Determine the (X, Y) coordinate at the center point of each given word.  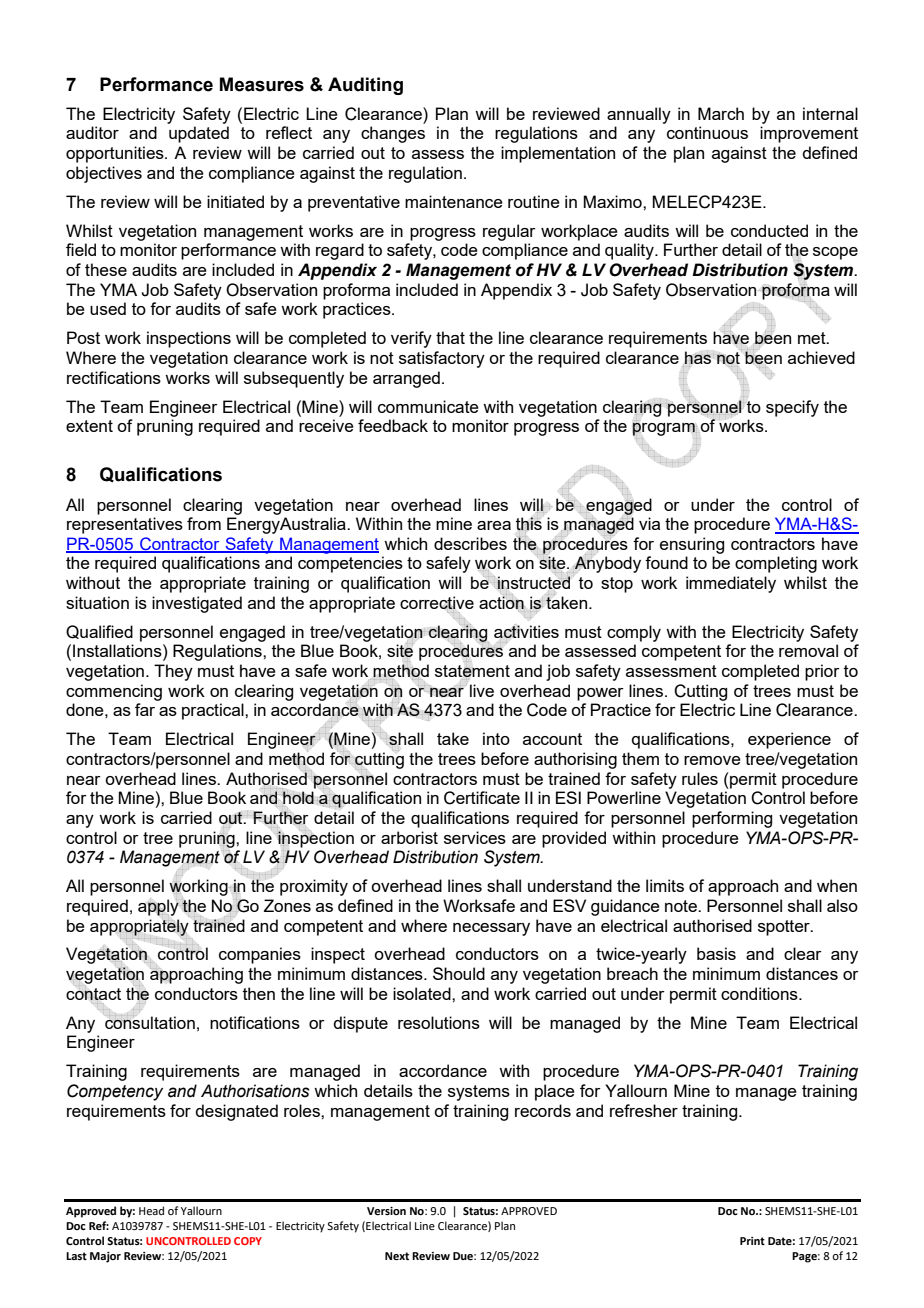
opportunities (116, 154)
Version (386, 1211)
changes (393, 134)
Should (459, 973)
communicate (428, 406)
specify (792, 408)
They (173, 672)
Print (752, 1241)
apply (158, 907)
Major (105, 1257)
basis (716, 953)
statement (472, 672)
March (721, 113)
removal (808, 650)
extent (89, 426)
